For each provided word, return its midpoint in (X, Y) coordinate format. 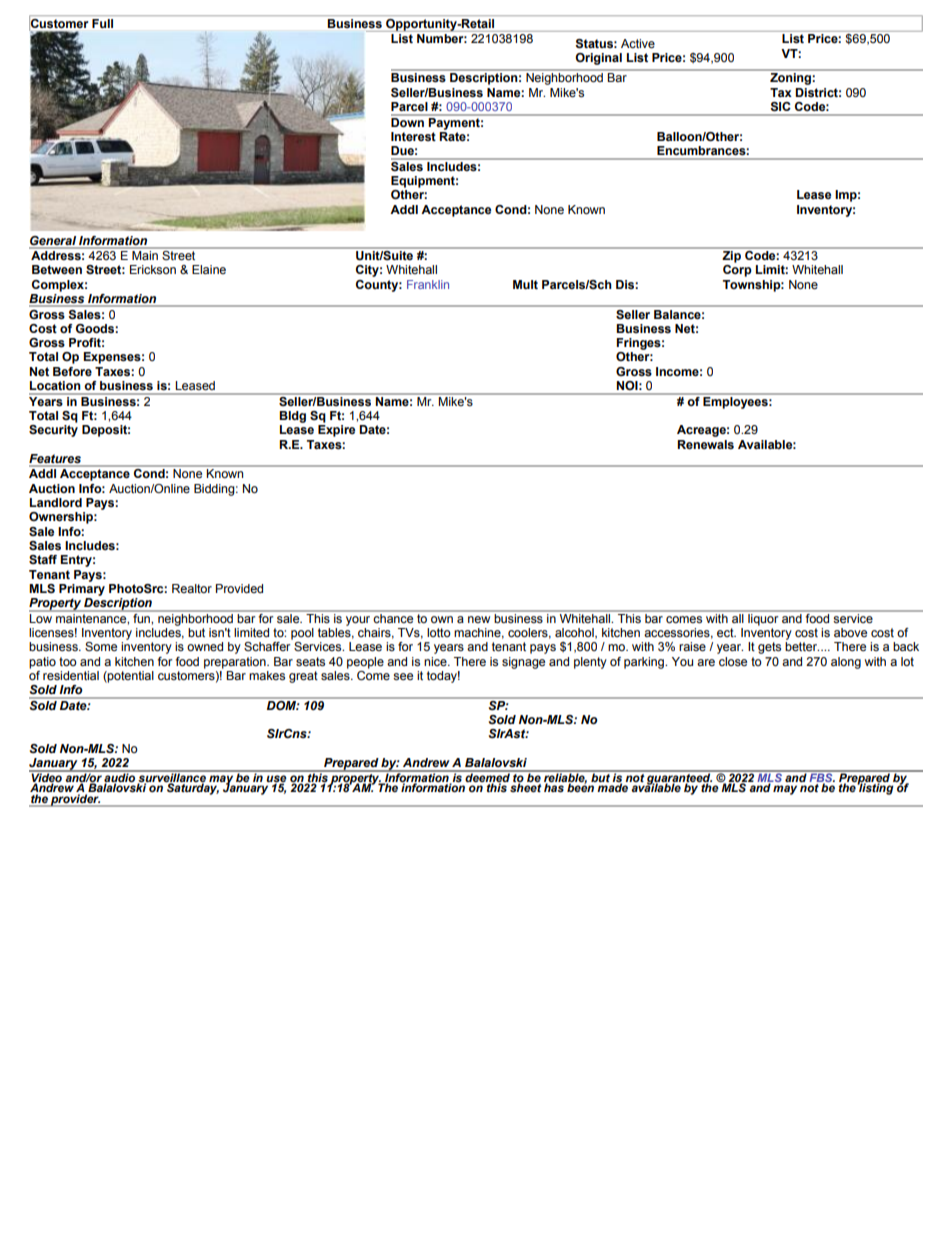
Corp (737, 271)
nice (436, 661)
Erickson (153, 269)
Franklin (428, 284)
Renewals (705, 444)
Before (72, 371)
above (850, 632)
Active (638, 43)
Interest (413, 136)
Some (101, 646)
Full (102, 23)
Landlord (56, 502)
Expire (336, 431)
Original (598, 59)
